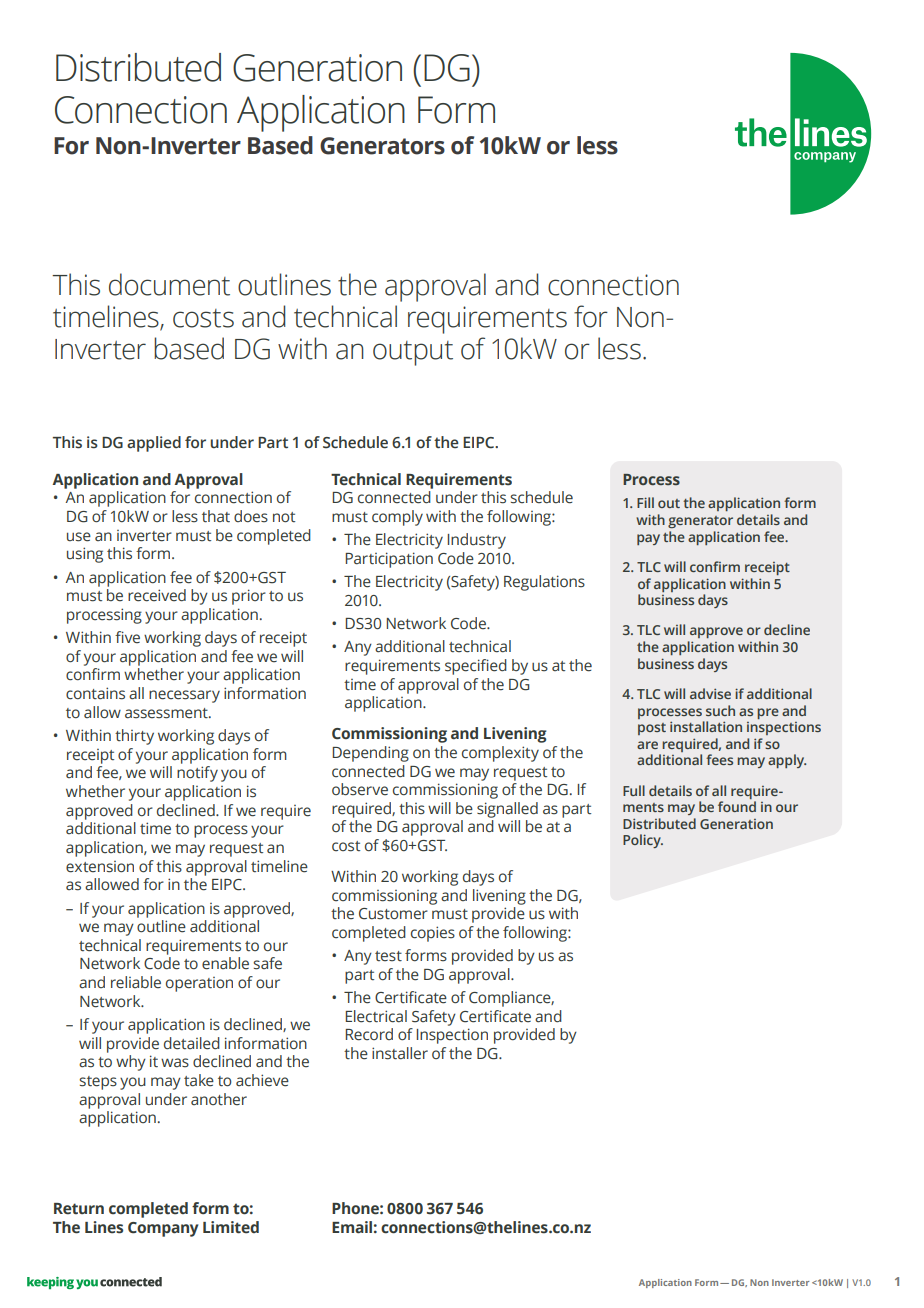  What do you see at coordinates (413, 353) in the page?
I see `output` at bounding box center [413, 353].
